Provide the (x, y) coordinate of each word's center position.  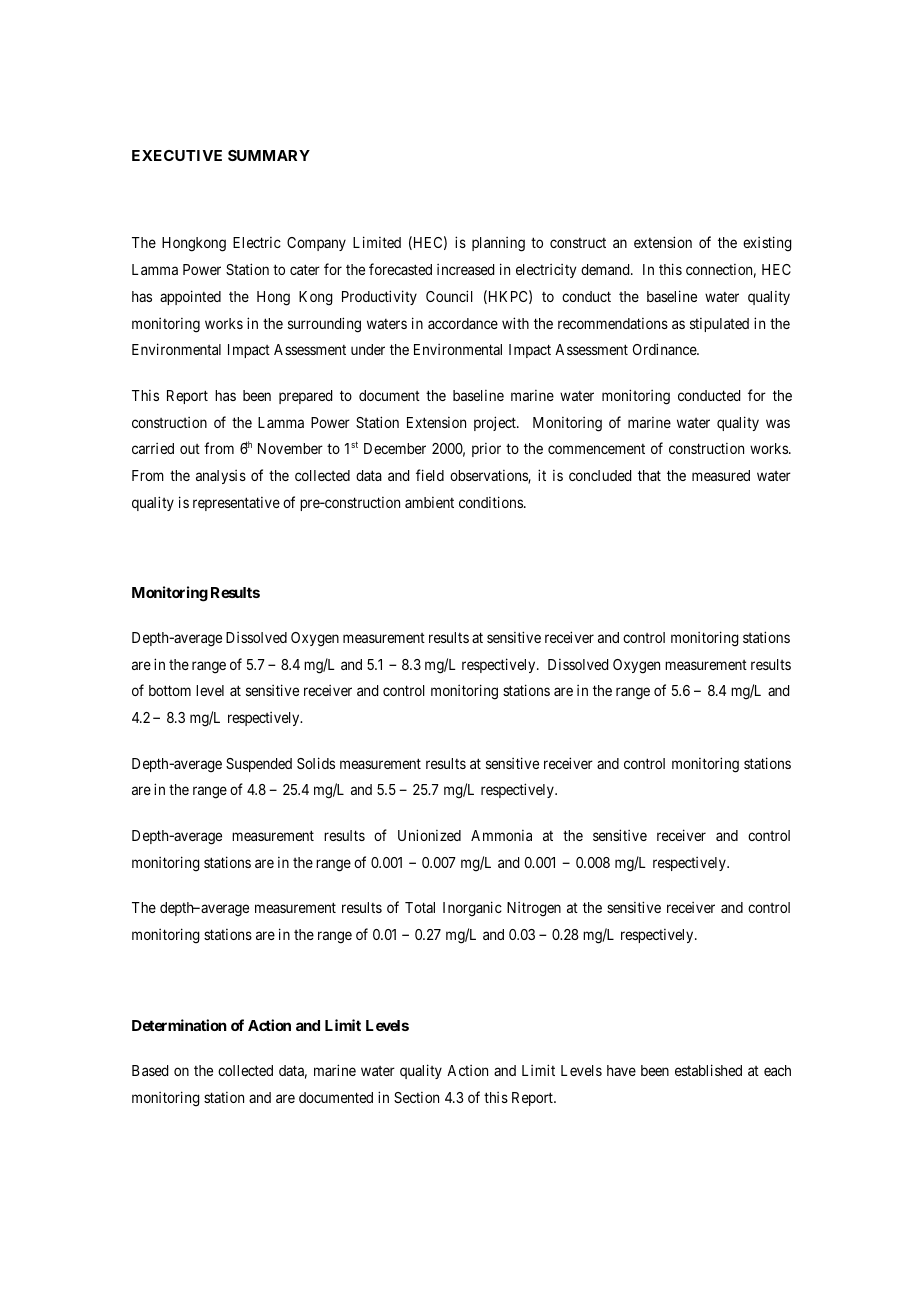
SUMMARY (269, 155)
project (496, 423)
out (190, 449)
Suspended (259, 765)
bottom (170, 690)
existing (767, 244)
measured (721, 475)
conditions (492, 502)
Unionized (429, 835)
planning (498, 244)
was (778, 423)
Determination (179, 1025)
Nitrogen (534, 909)
